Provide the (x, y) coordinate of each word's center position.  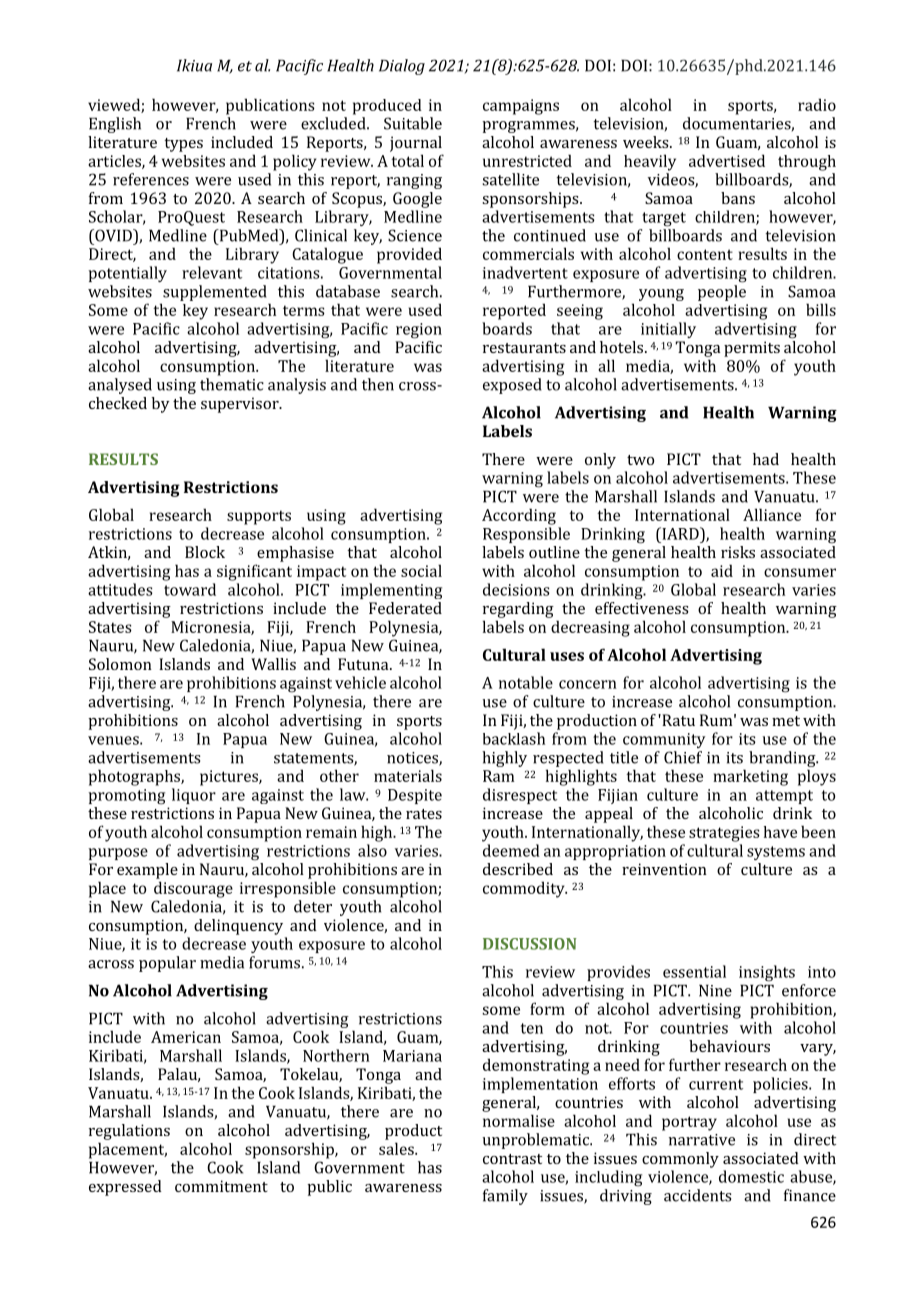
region (419, 331)
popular (167, 964)
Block (205, 552)
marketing (750, 777)
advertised (727, 160)
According (519, 516)
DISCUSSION (530, 944)
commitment (221, 1186)
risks (738, 552)
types (183, 145)
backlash (514, 738)
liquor (194, 796)
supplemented (215, 293)
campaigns (521, 107)
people (722, 293)
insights (767, 973)
